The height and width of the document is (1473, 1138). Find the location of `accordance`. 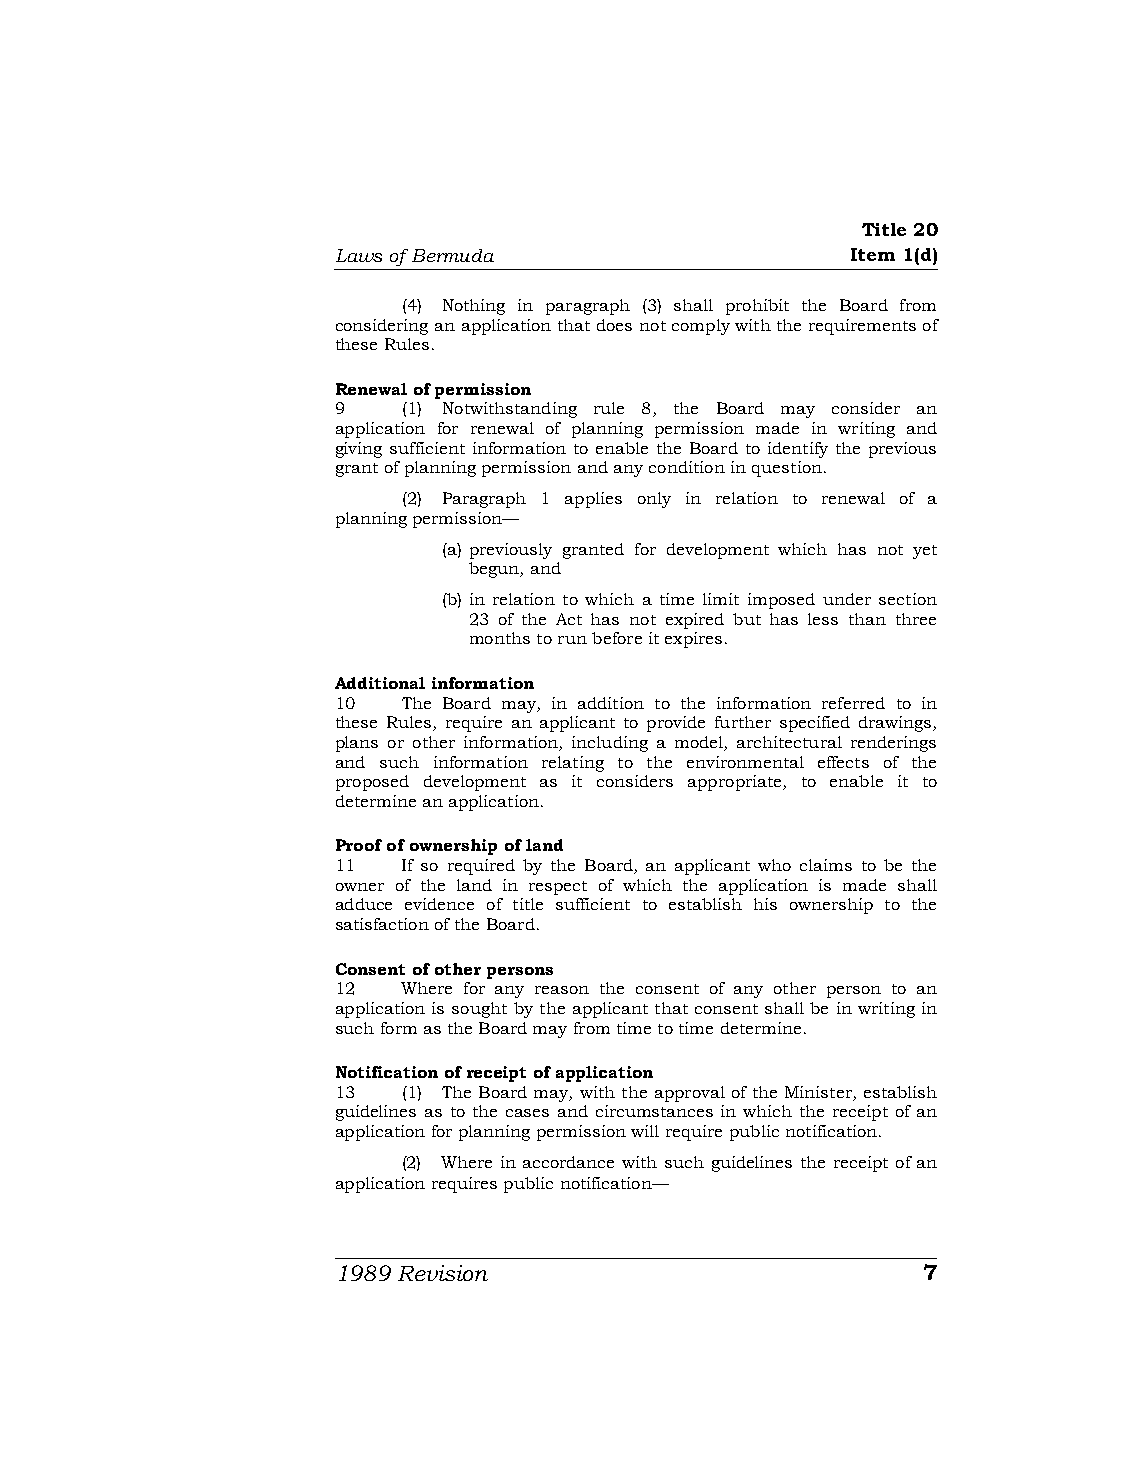

accordance is located at coordinates (568, 1162).
